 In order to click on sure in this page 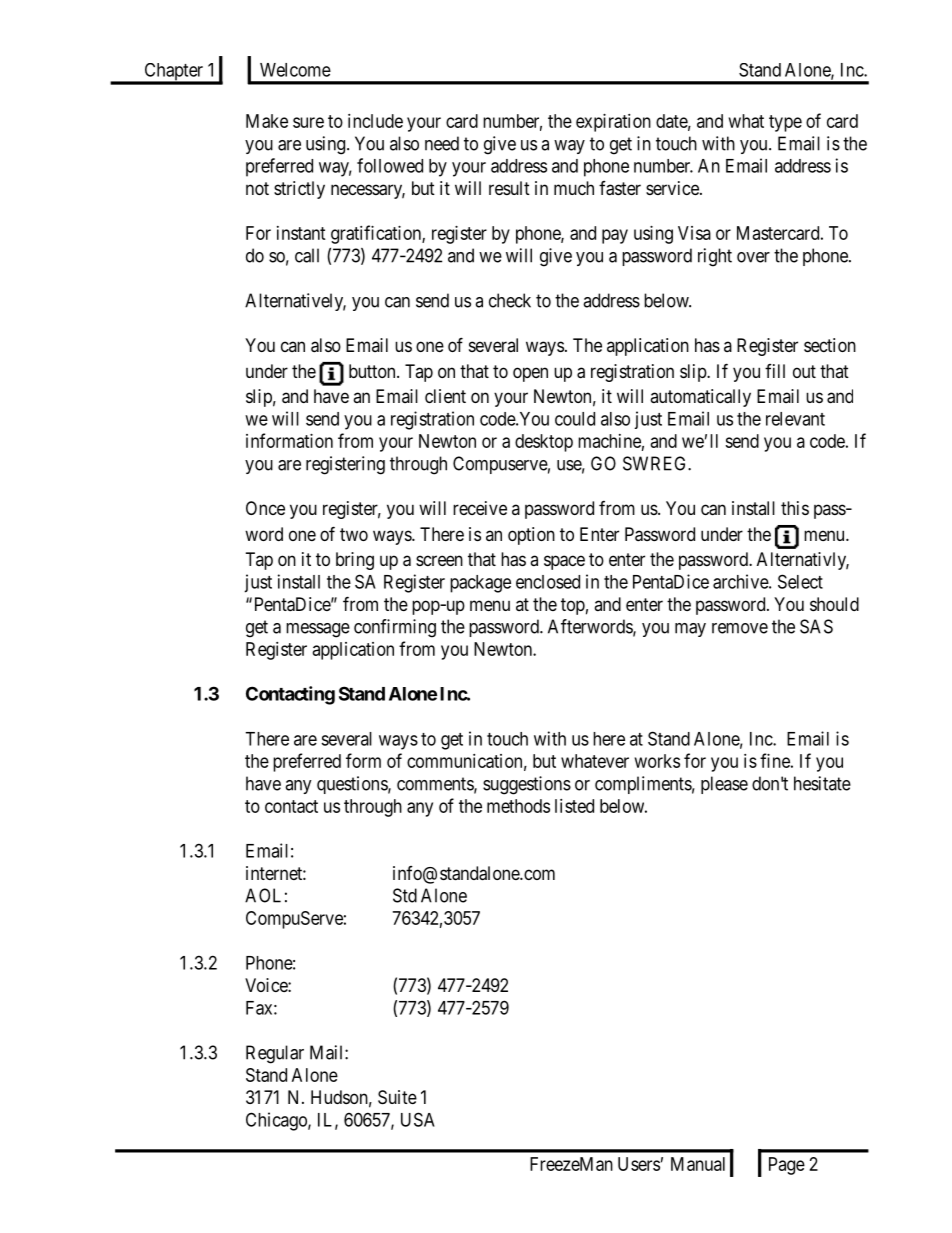, I will do `click(308, 122)`.
